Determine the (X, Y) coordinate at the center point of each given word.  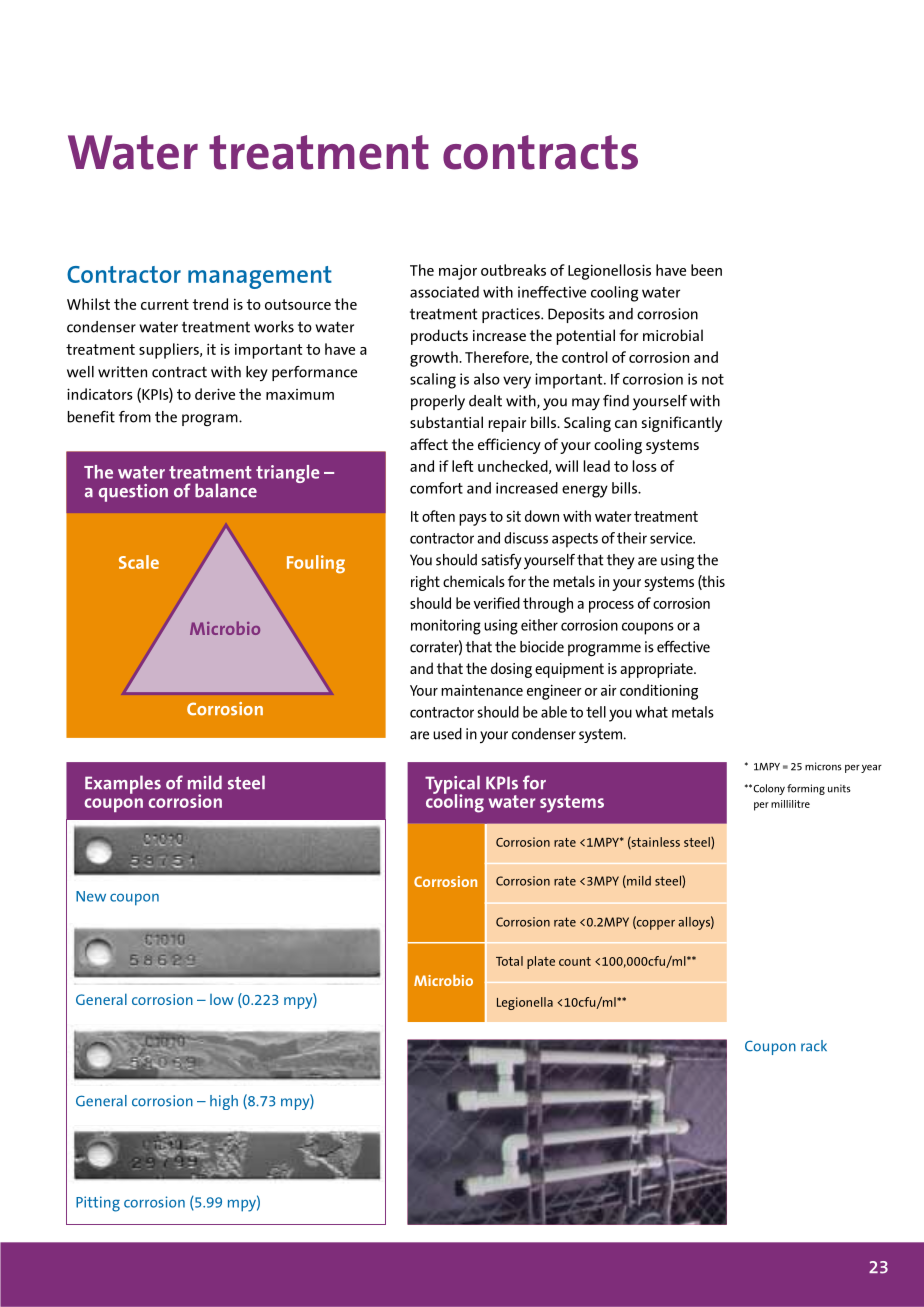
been (706, 270)
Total (509, 961)
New (91, 896)
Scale (139, 562)
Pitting (98, 1204)
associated (444, 292)
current (165, 304)
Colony (768, 789)
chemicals (474, 581)
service (672, 538)
